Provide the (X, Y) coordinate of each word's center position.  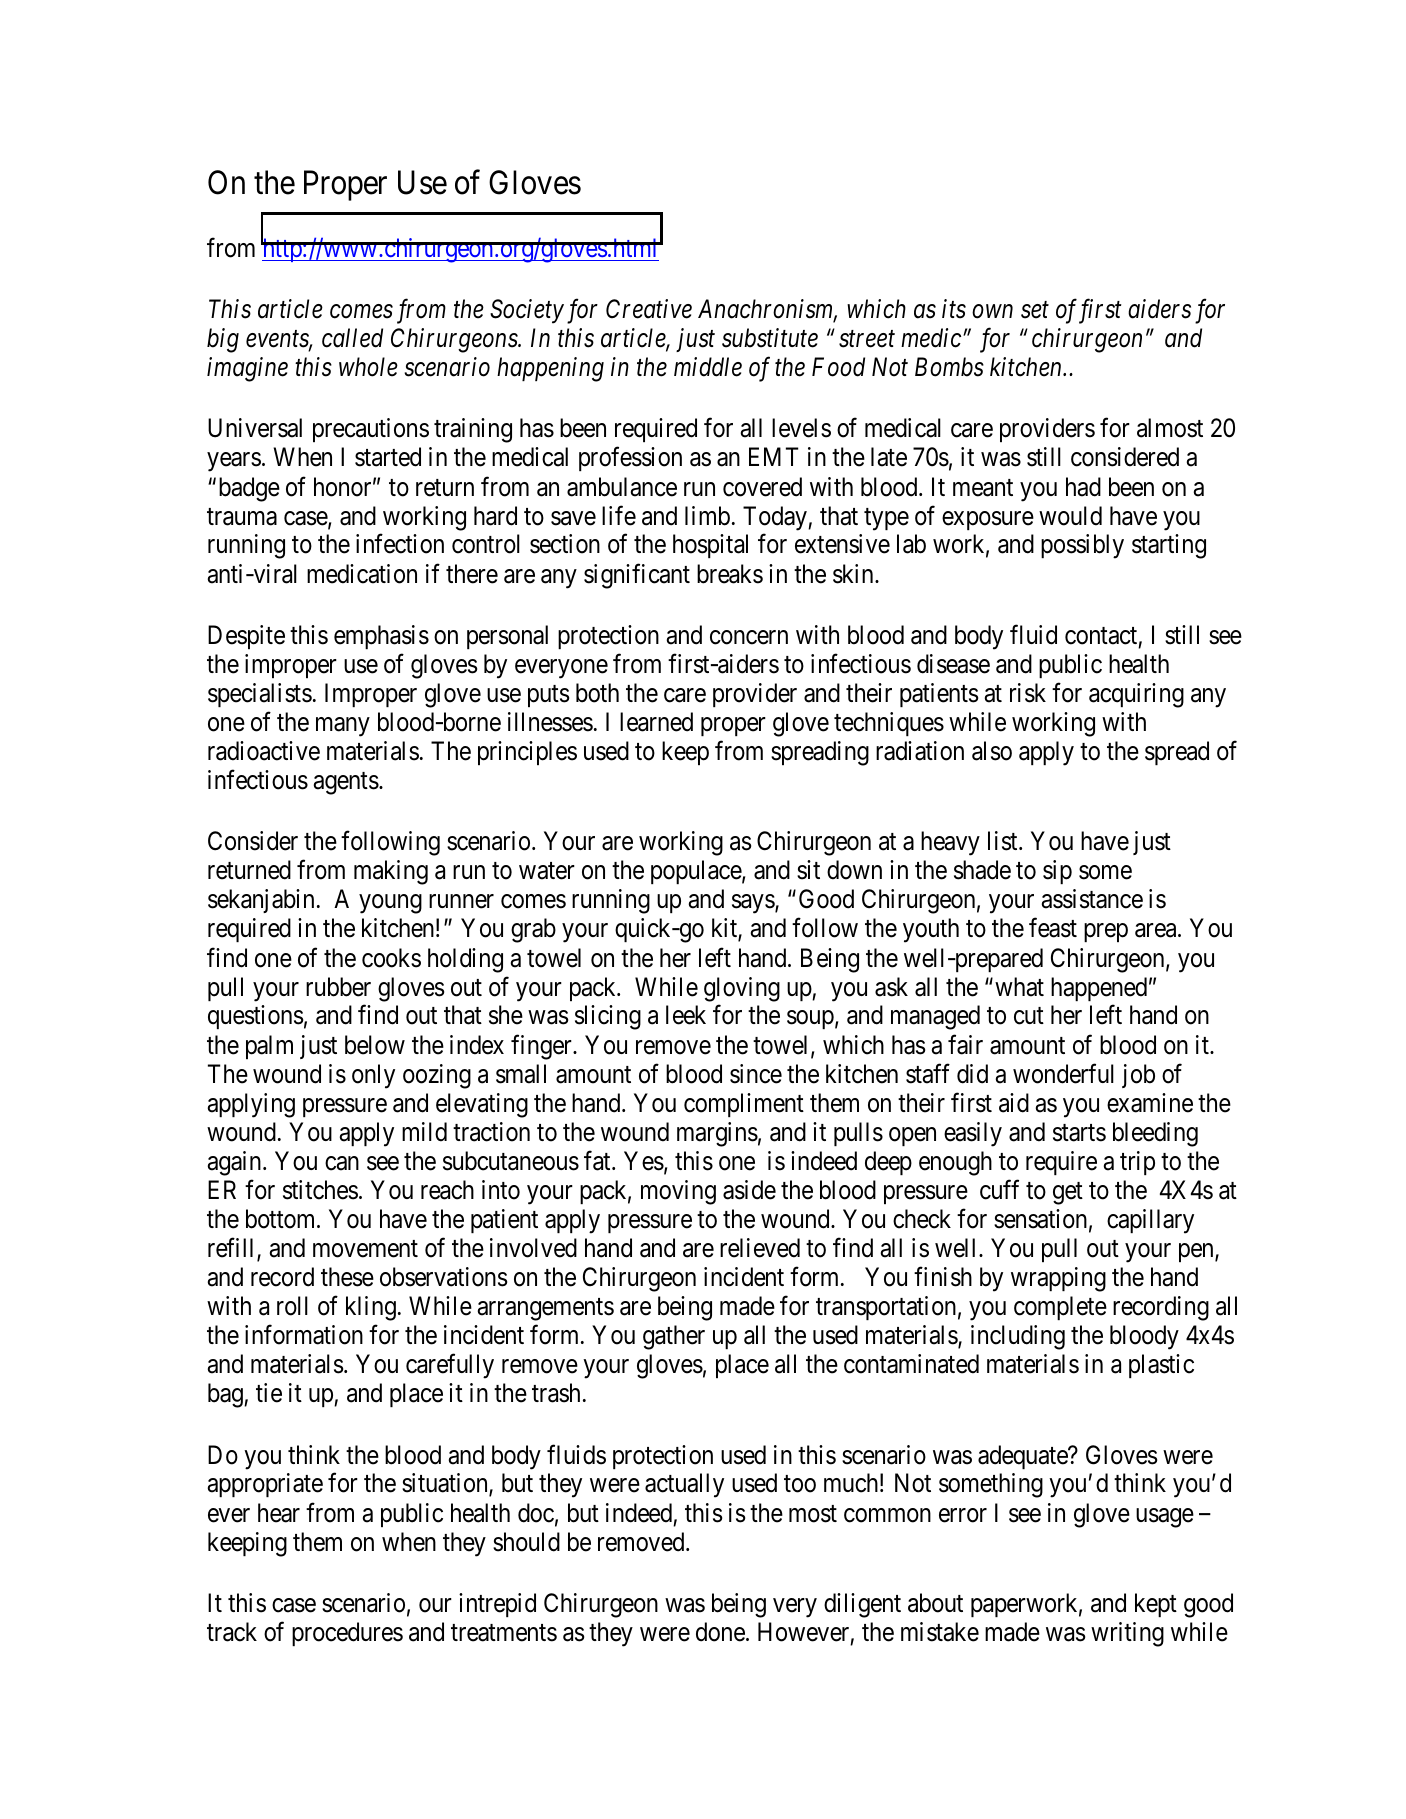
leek (686, 1015)
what (1019, 987)
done (720, 1632)
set (1035, 310)
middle (708, 367)
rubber (338, 987)
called (352, 338)
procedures (347, 1634)
